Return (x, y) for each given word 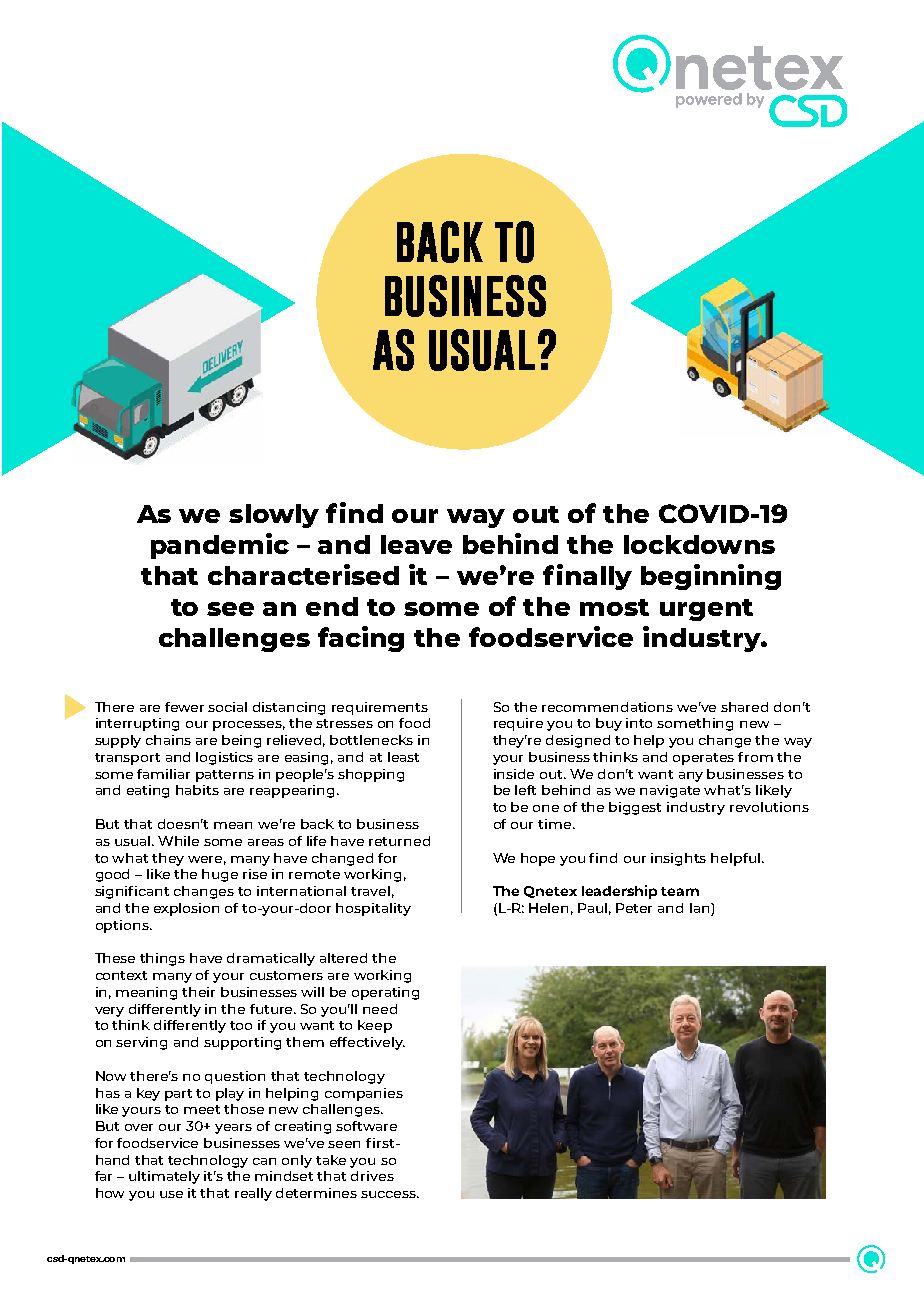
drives (372, 1176)
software (366, 1126)
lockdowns (699, 544)
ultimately (164, 1177)
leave (416, 544)
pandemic (220, 546)
